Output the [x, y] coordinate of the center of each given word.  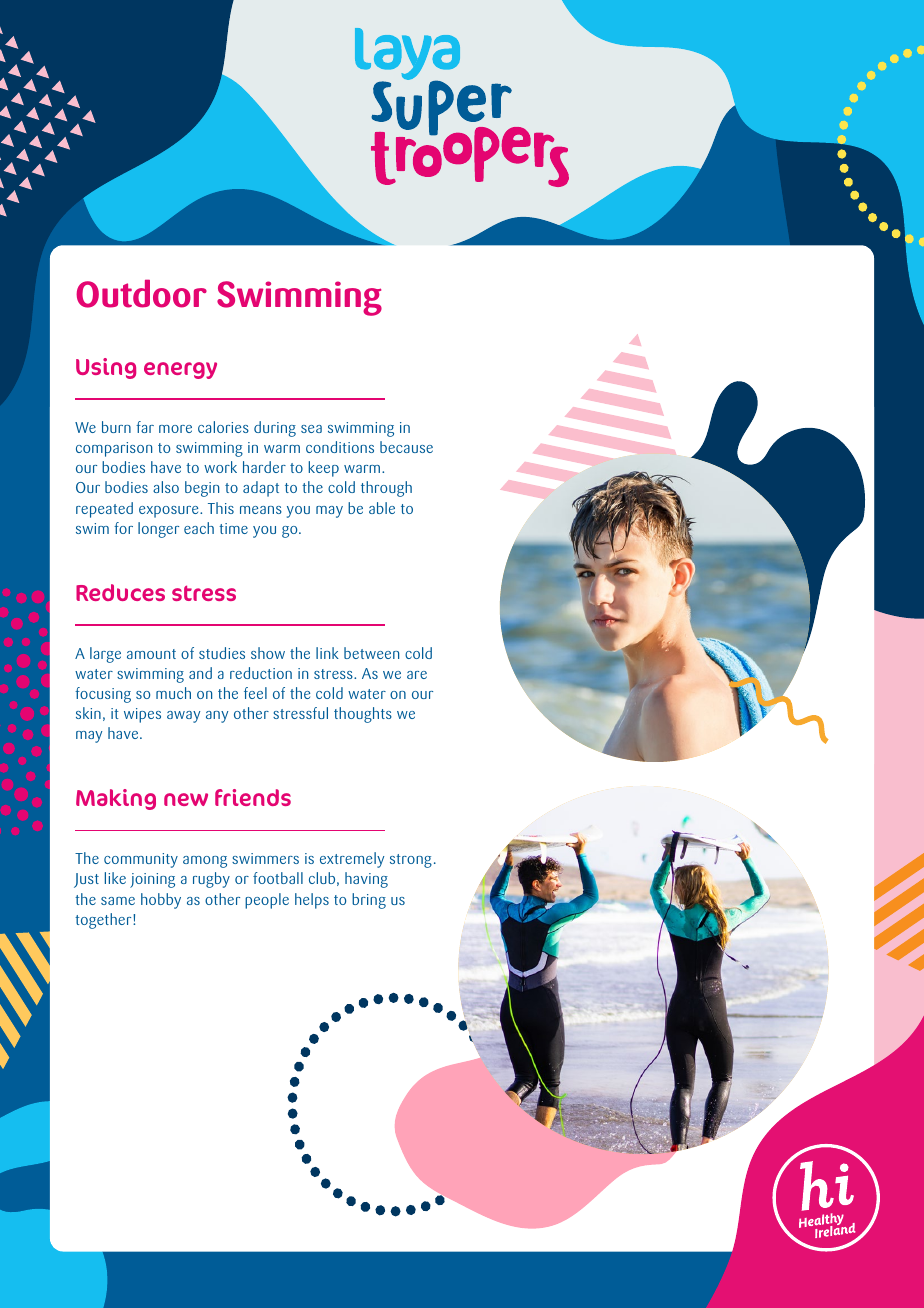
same [118, 901]
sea [311, 429]
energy [180, 370]
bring [369, 901]
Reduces [120, 592]
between [371, 653]
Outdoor [141, 293]
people [267, 901]
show [268, 653]
